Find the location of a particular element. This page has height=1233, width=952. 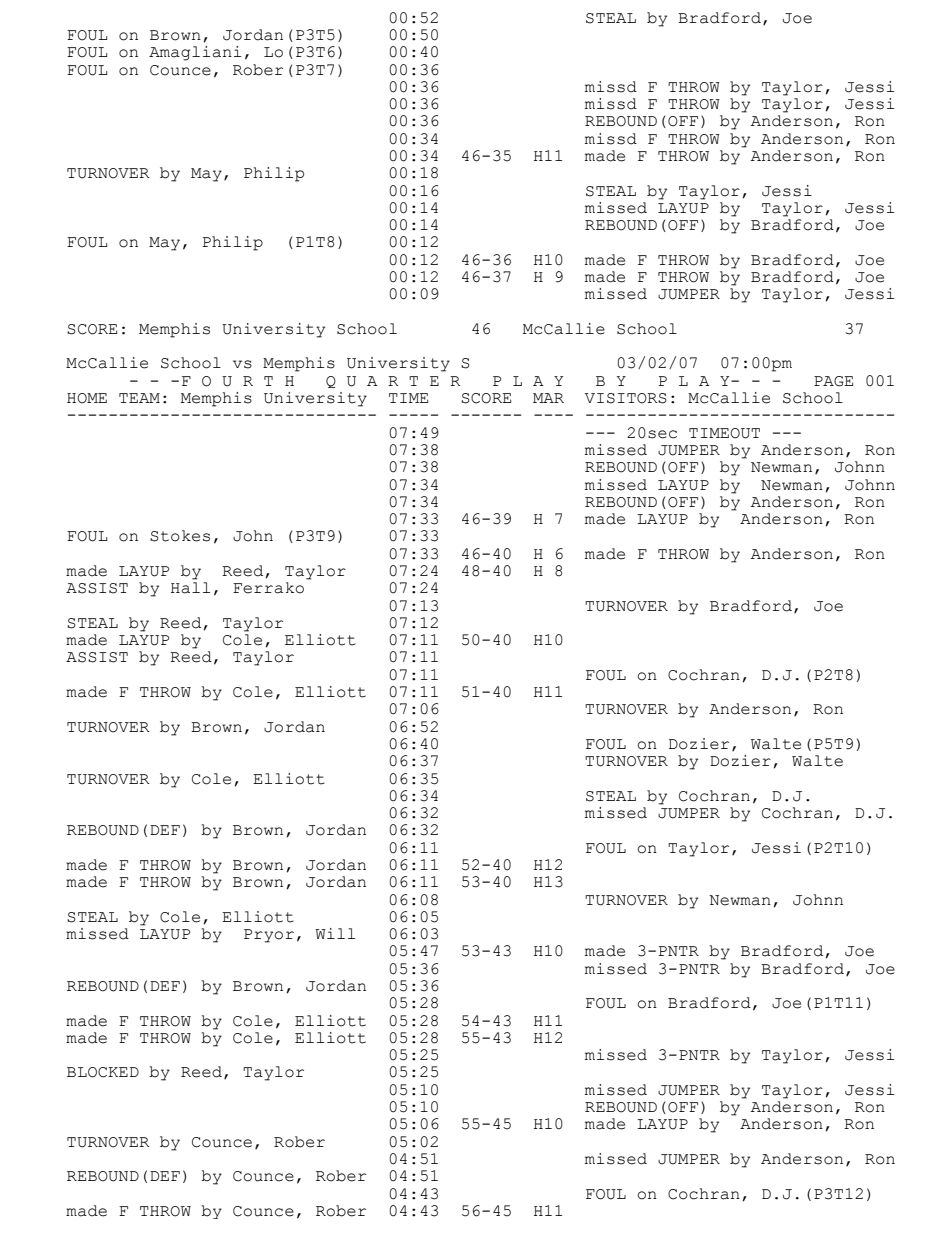

Stokes is located at coordinates (180, 536).
